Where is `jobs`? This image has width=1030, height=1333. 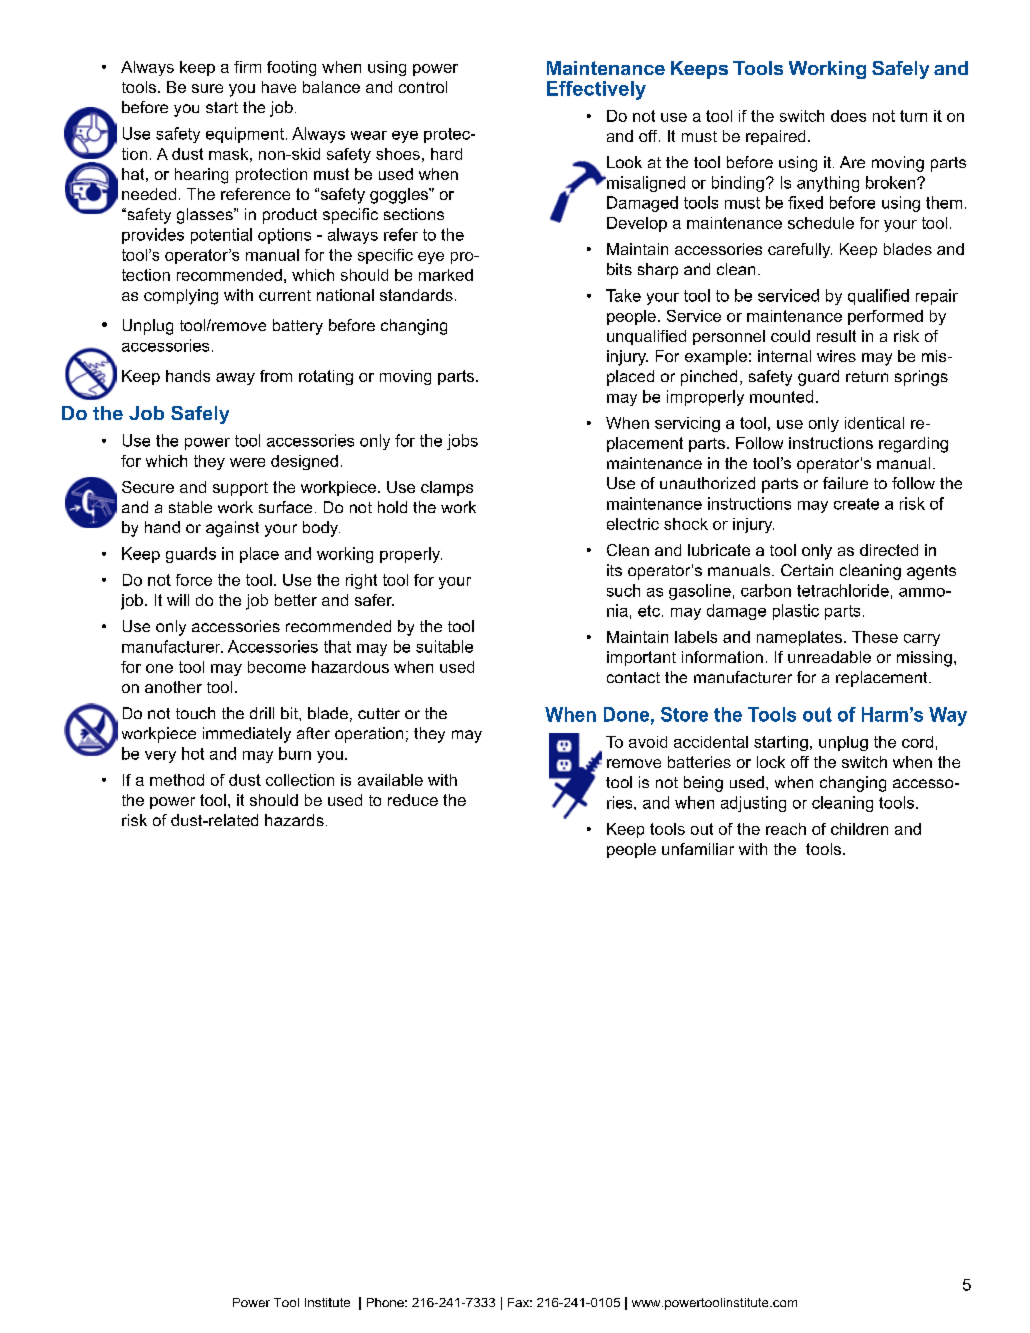 jobs is located at coordinates (462, 442).
